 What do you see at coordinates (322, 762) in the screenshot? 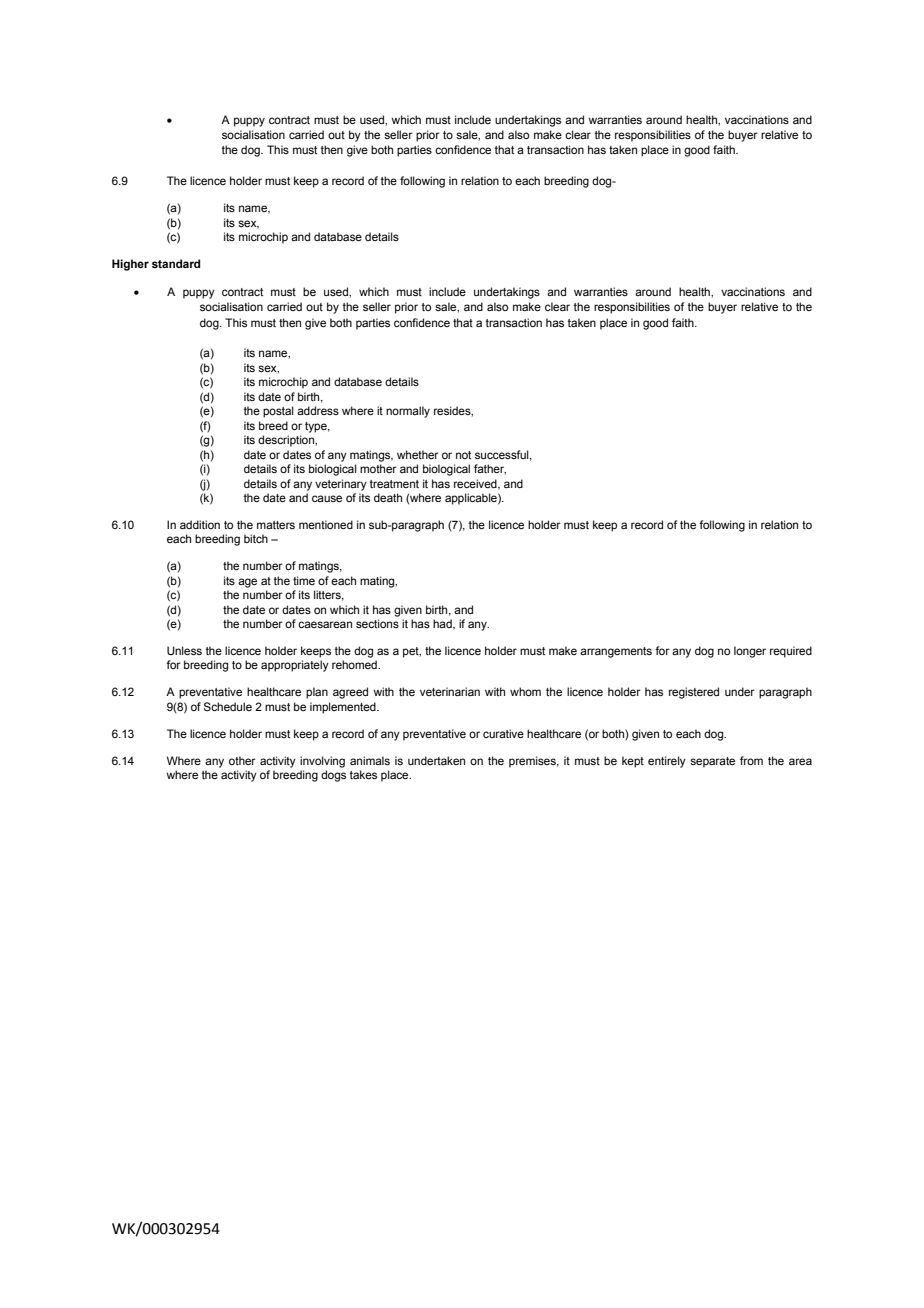
I see `involving` at bounding box center [322, 762].
